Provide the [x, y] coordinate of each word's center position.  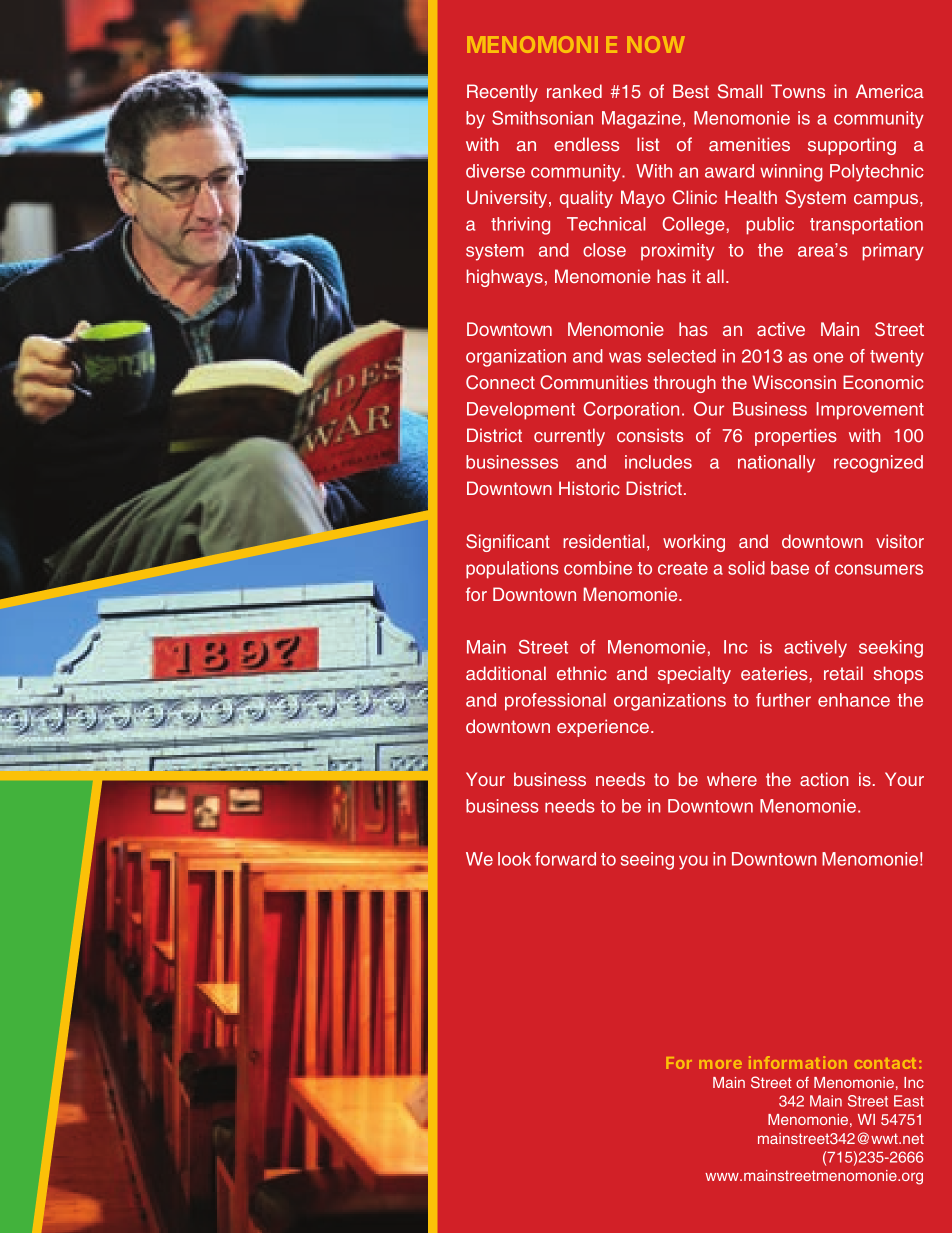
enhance [854, 700]
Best [691, 91]
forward [565, 859]
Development [521, 411]
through [685, 384]
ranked [574, 91]
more [720, 1064]
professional [555, 702]
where [732, 779]
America [890, 91]
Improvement [870, 411]
